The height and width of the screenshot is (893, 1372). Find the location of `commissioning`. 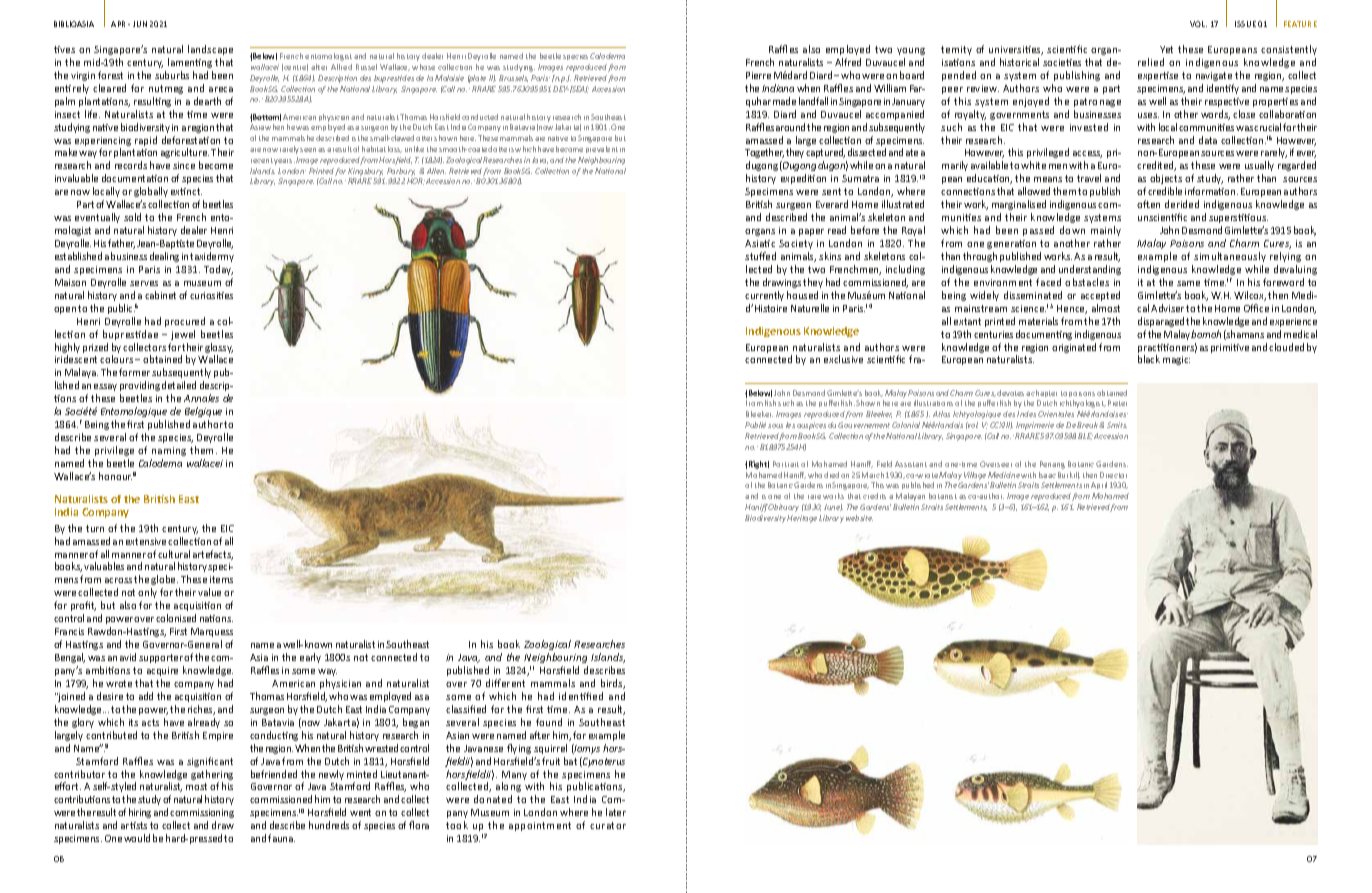

commissioning is located at coordinates (202, 813).
